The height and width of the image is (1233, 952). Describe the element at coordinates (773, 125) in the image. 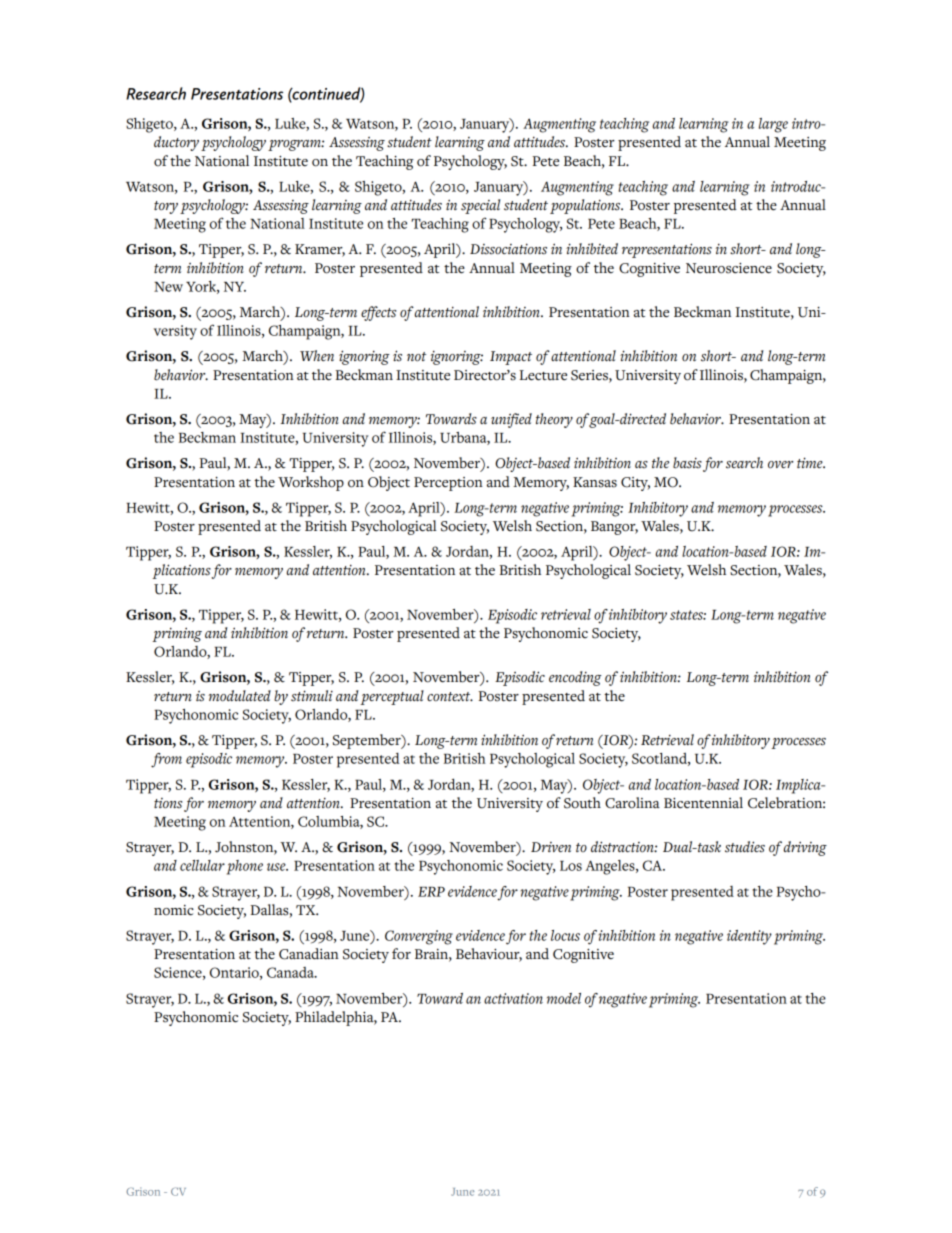

I see `large` at that location.
